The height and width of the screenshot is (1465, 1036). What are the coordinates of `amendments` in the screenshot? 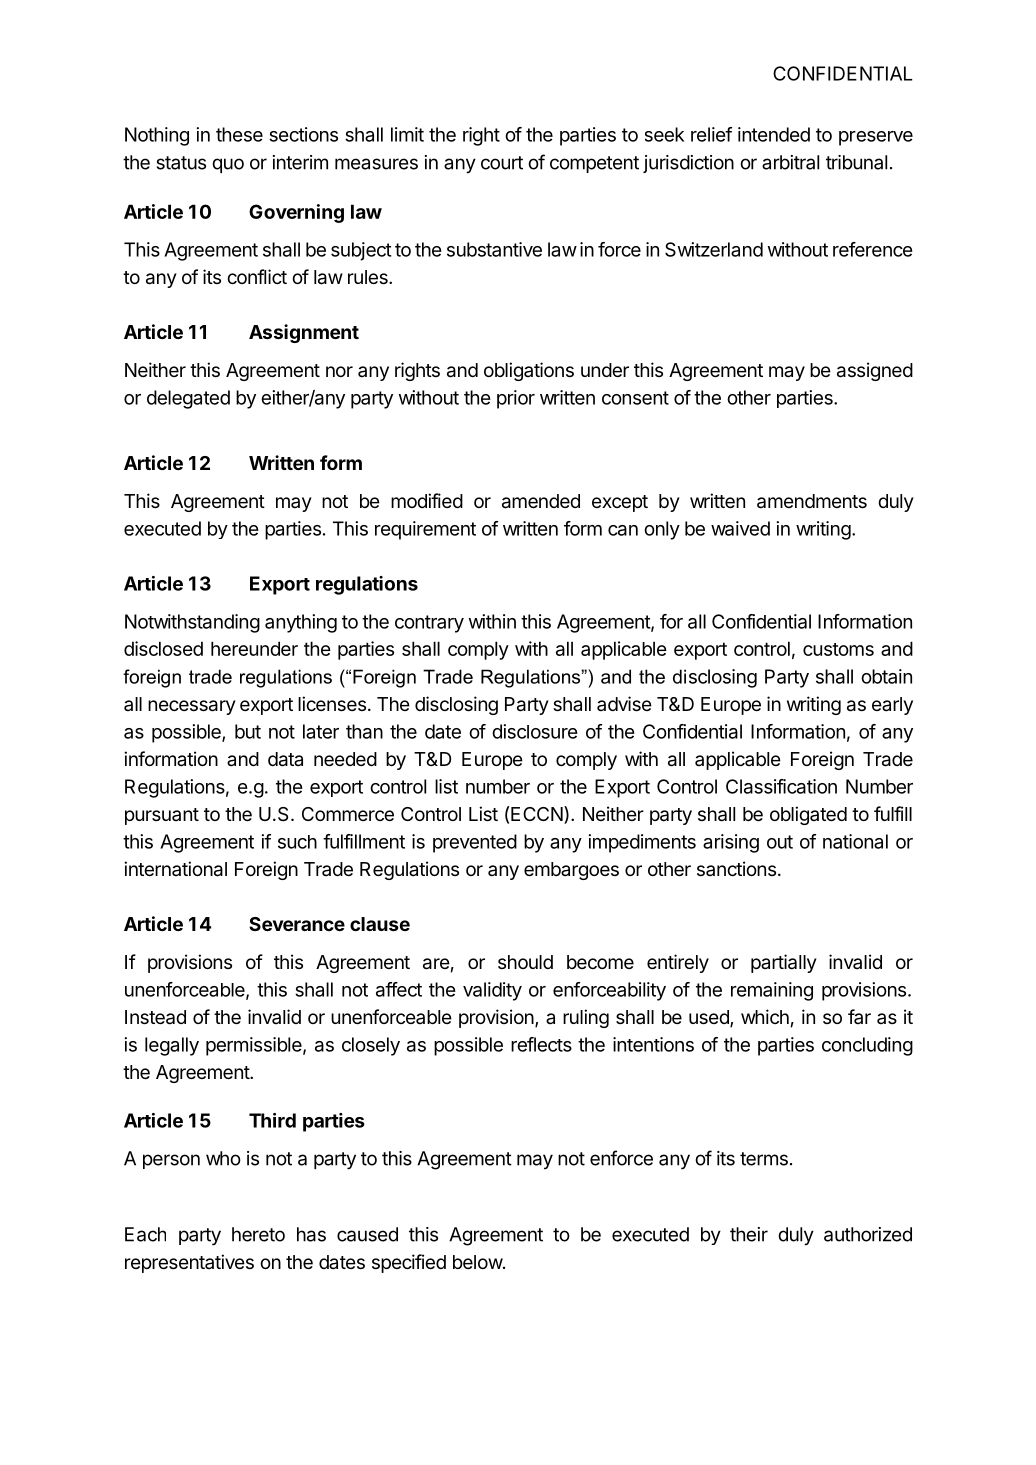 It's located at (812, 501).
